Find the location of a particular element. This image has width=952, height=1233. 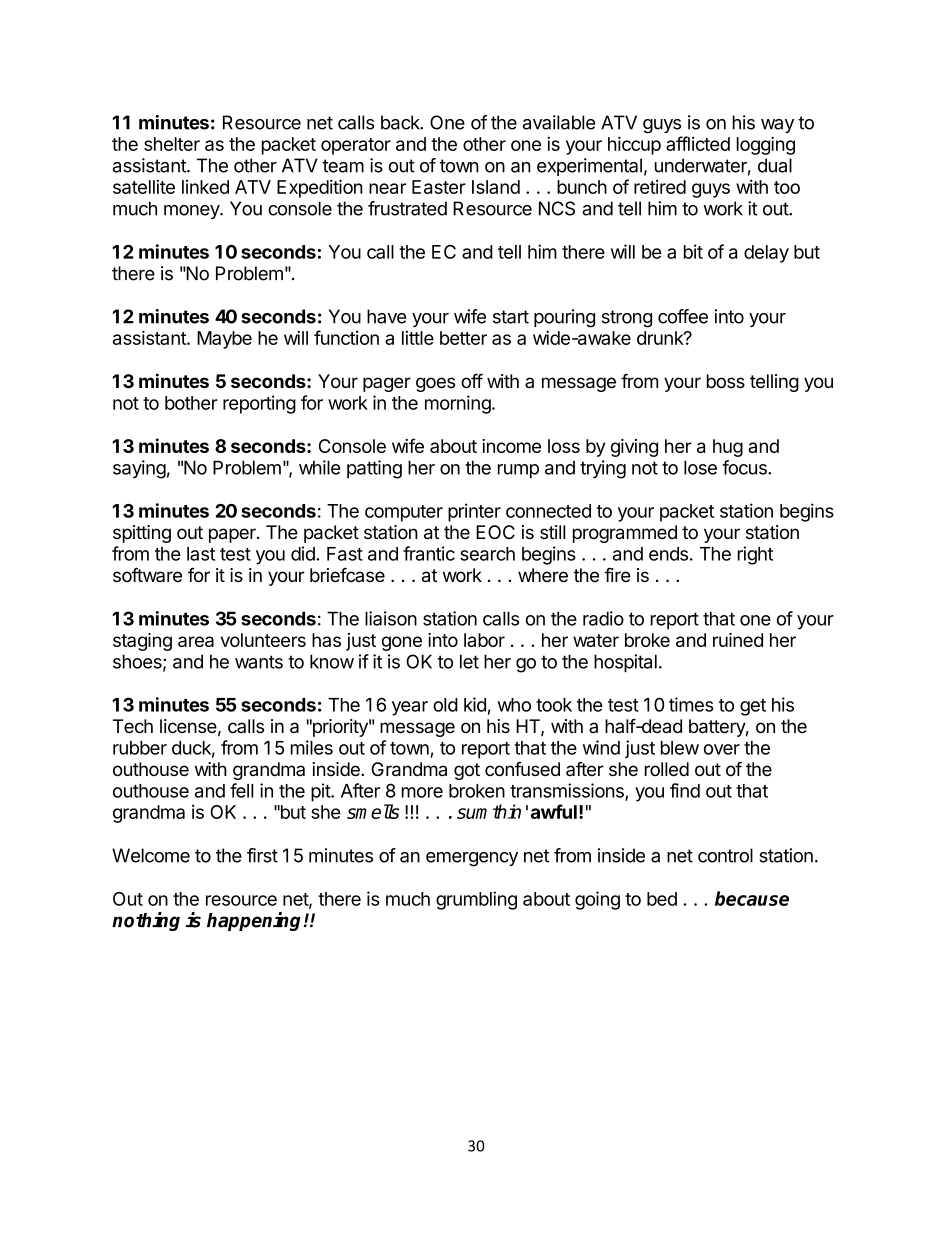

happening is located at coordinates (254, 921).
